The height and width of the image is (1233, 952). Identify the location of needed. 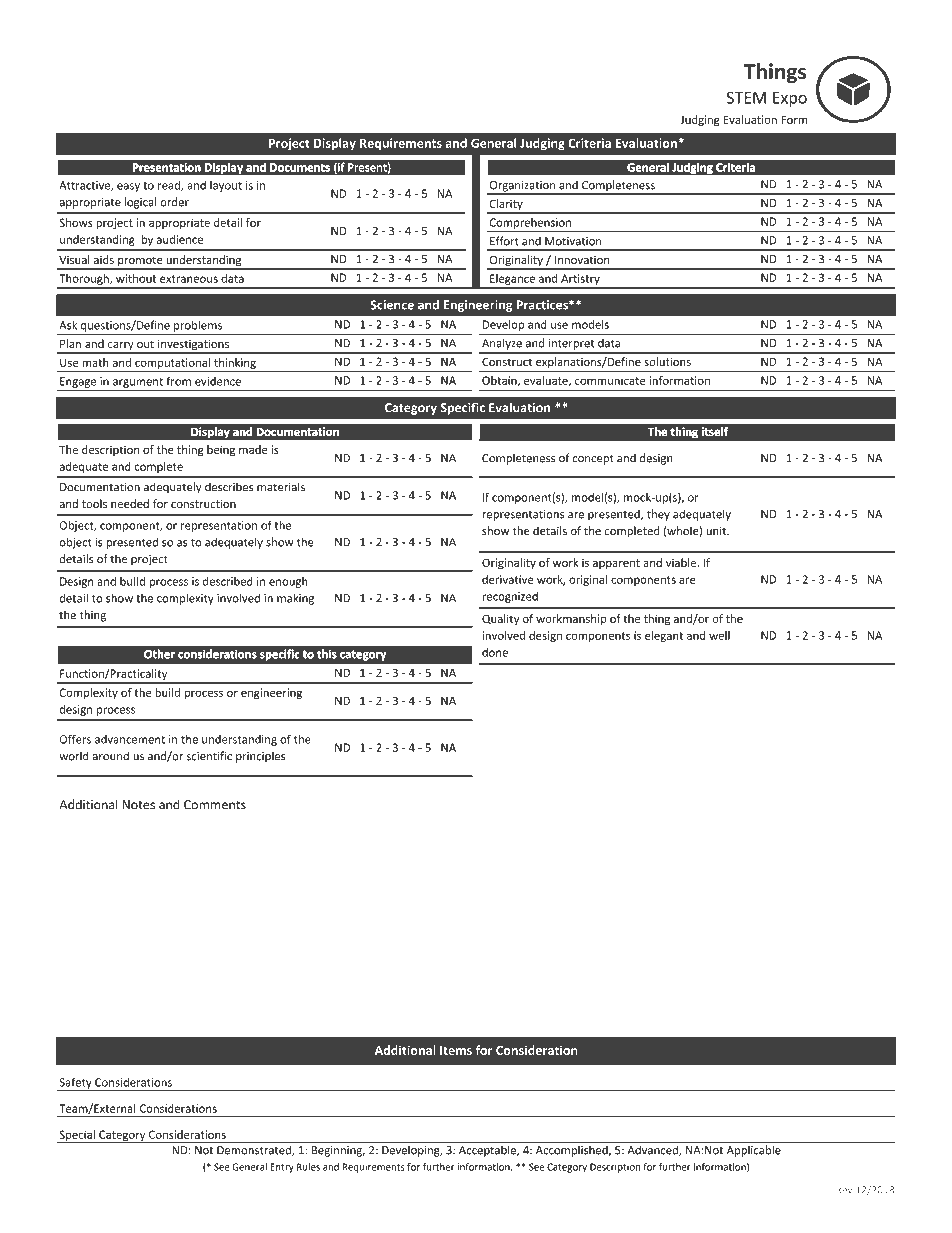
(130, 503).
